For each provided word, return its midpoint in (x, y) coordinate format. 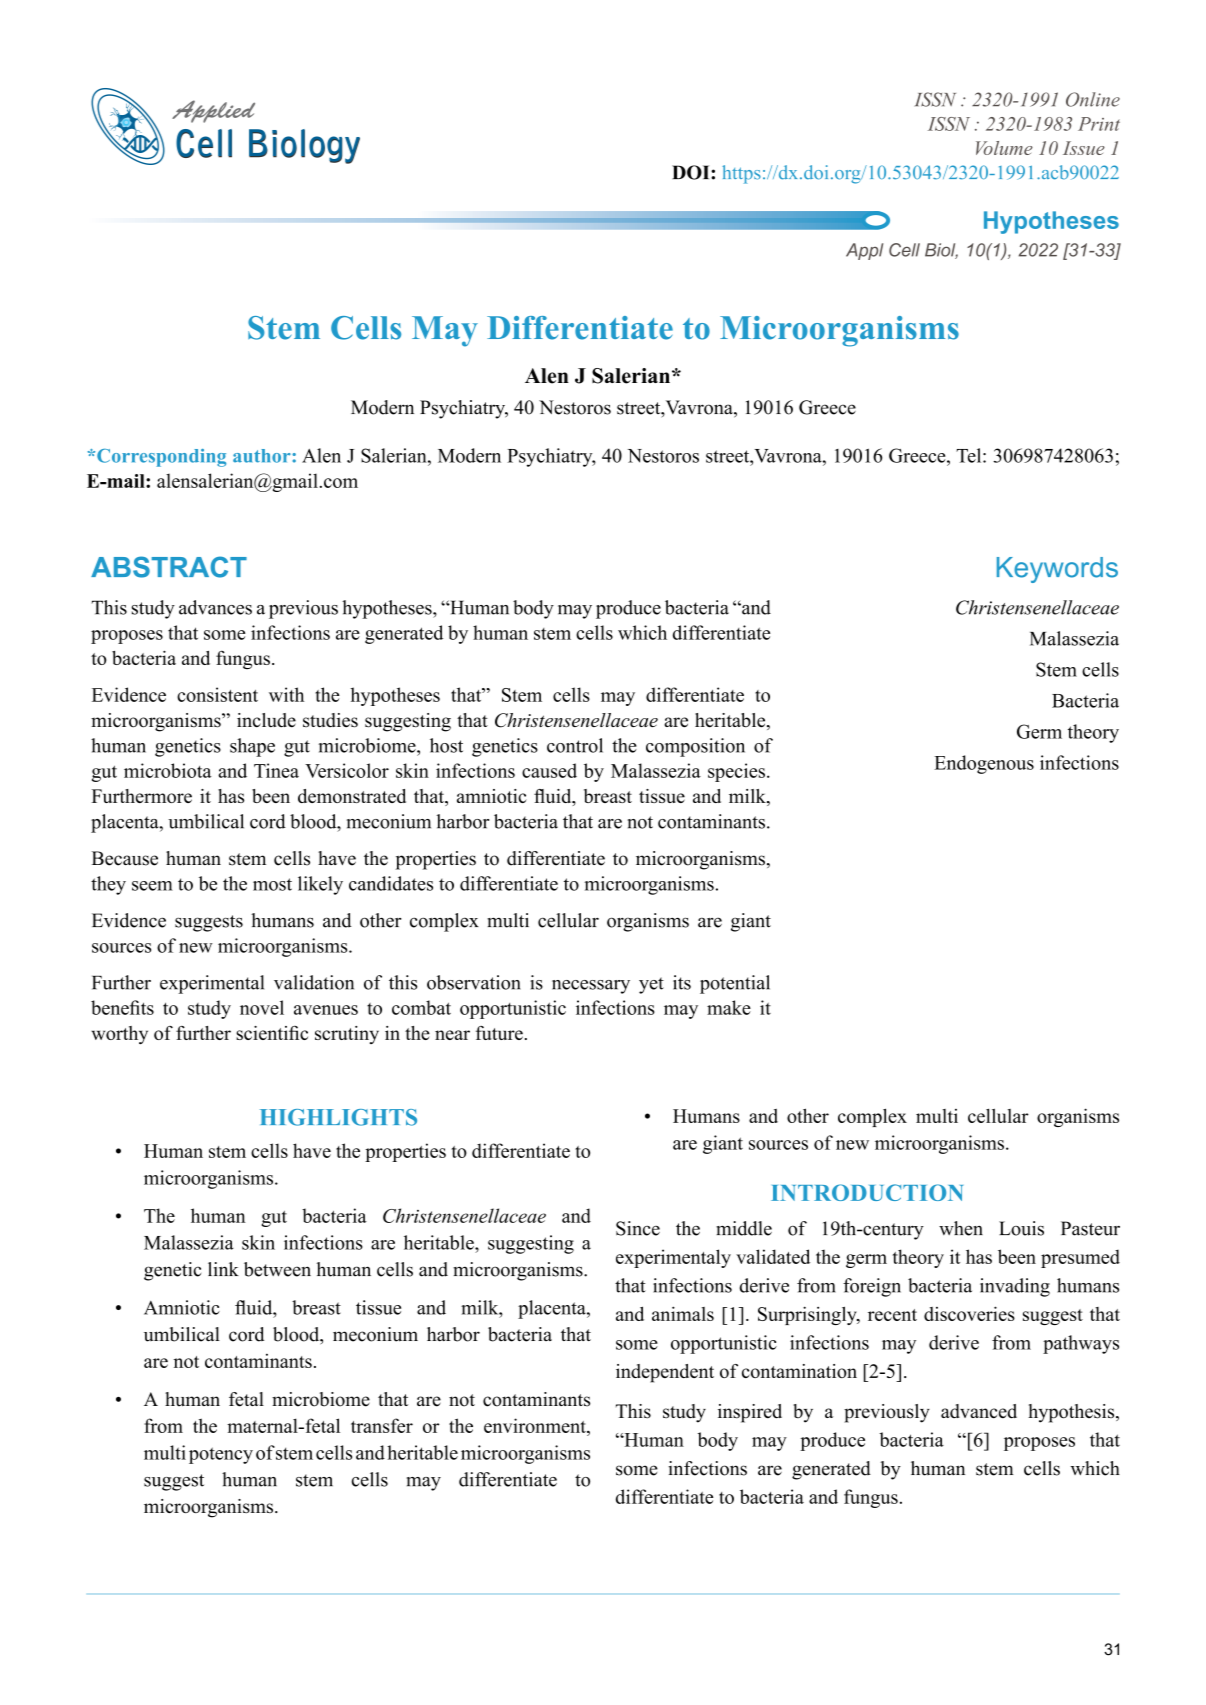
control (575, 745)
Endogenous (984, 764)
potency (221, 1455)
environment (536, 1425)
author (263, 456)
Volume (1004, 148)
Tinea (276, 770)
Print (1099, 124)
